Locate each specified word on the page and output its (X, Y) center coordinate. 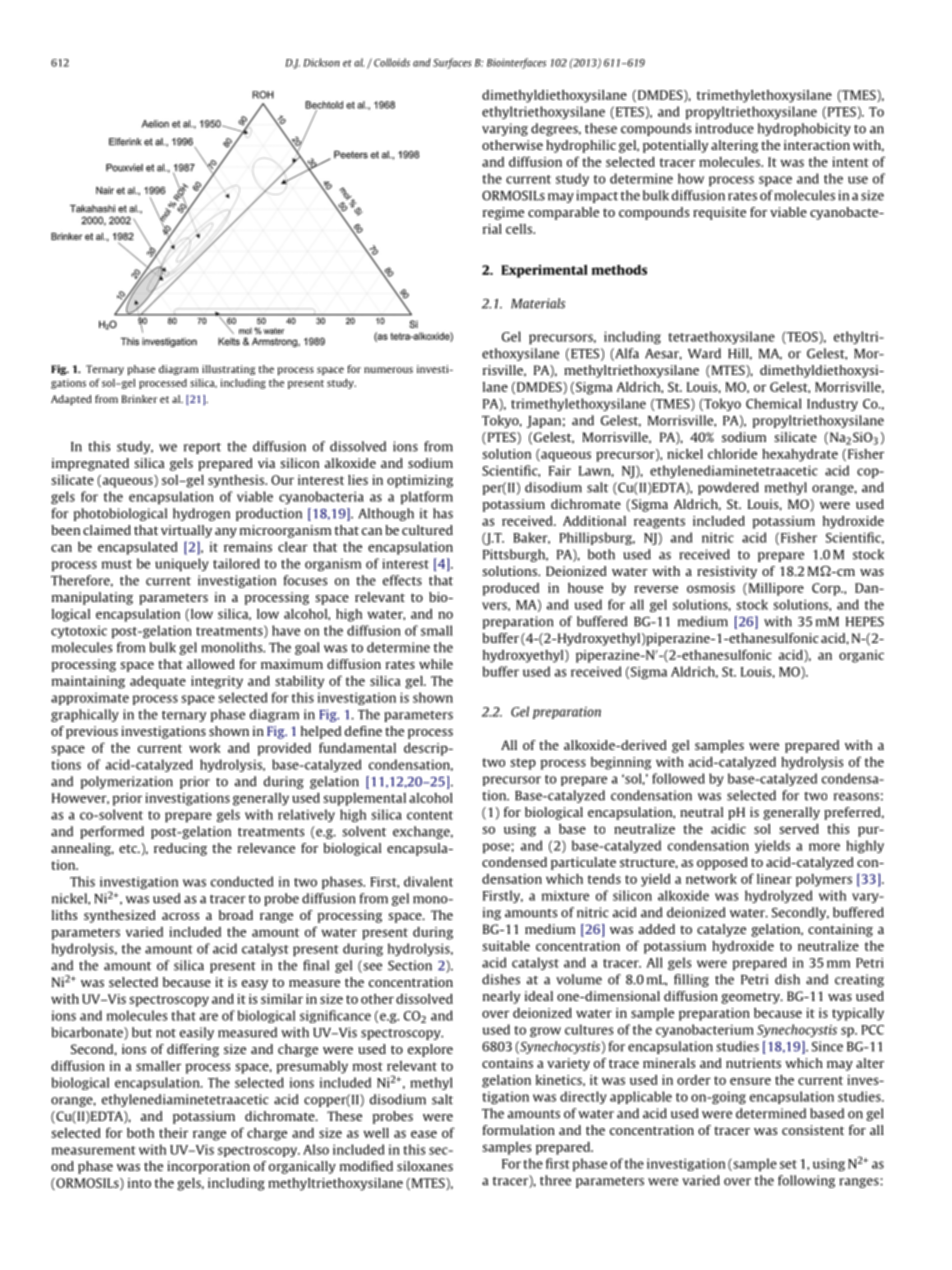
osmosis (711, 588)
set (788, 1164)
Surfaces (452, 63)
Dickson (321, 62)
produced (511, 589)
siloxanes (425, 1166)
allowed (211, 664)
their (173, 1133)
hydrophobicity (804, 129)
